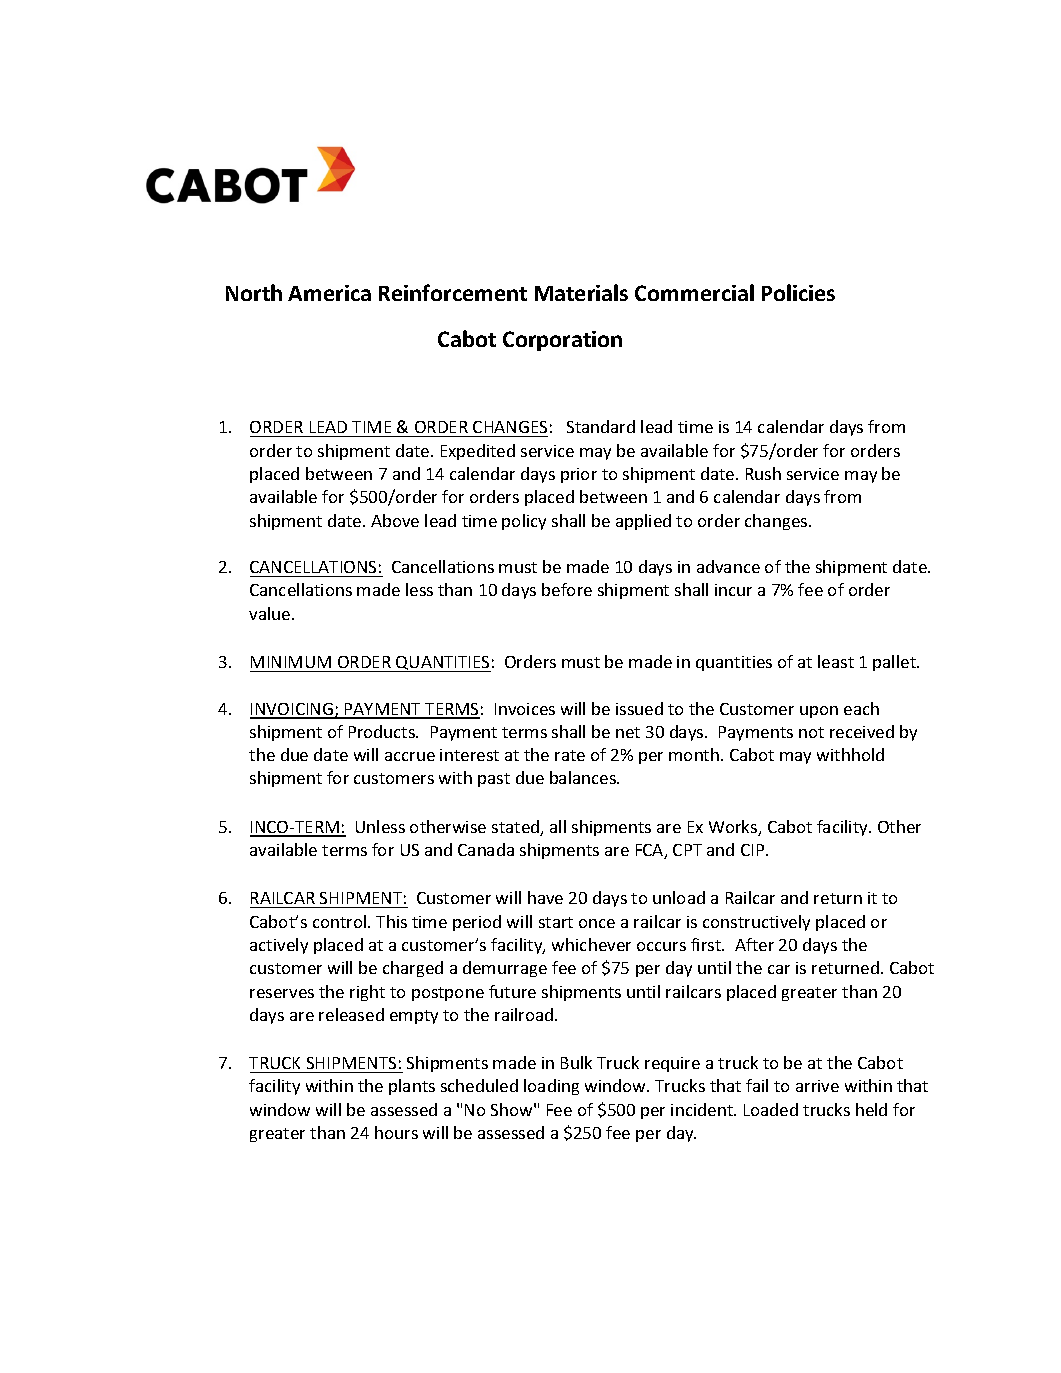  What do you see at coordinates (524, 522) in the page?
I see `policy` at bounding box center [524, 522].
